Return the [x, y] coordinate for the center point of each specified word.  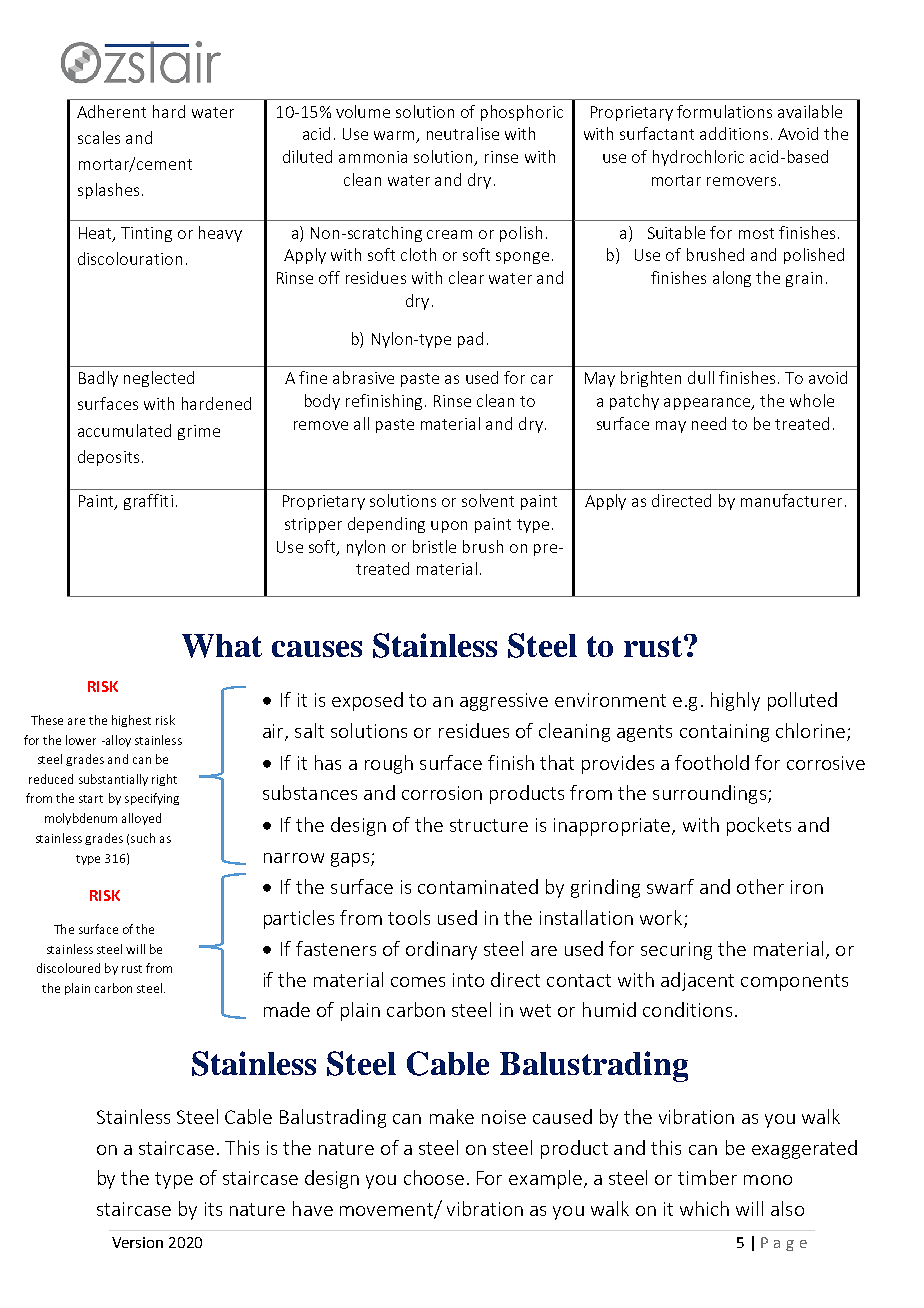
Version [137, 1242]
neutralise [463, 133]
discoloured [68, 968]
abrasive [363, 377]
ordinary [441, 950]
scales [99, 137]
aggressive [504, 702]
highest [131, 721]
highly [735, 701]
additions [734, 133]
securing [676, 951]
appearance [708, 404]
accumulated [124, 430]
